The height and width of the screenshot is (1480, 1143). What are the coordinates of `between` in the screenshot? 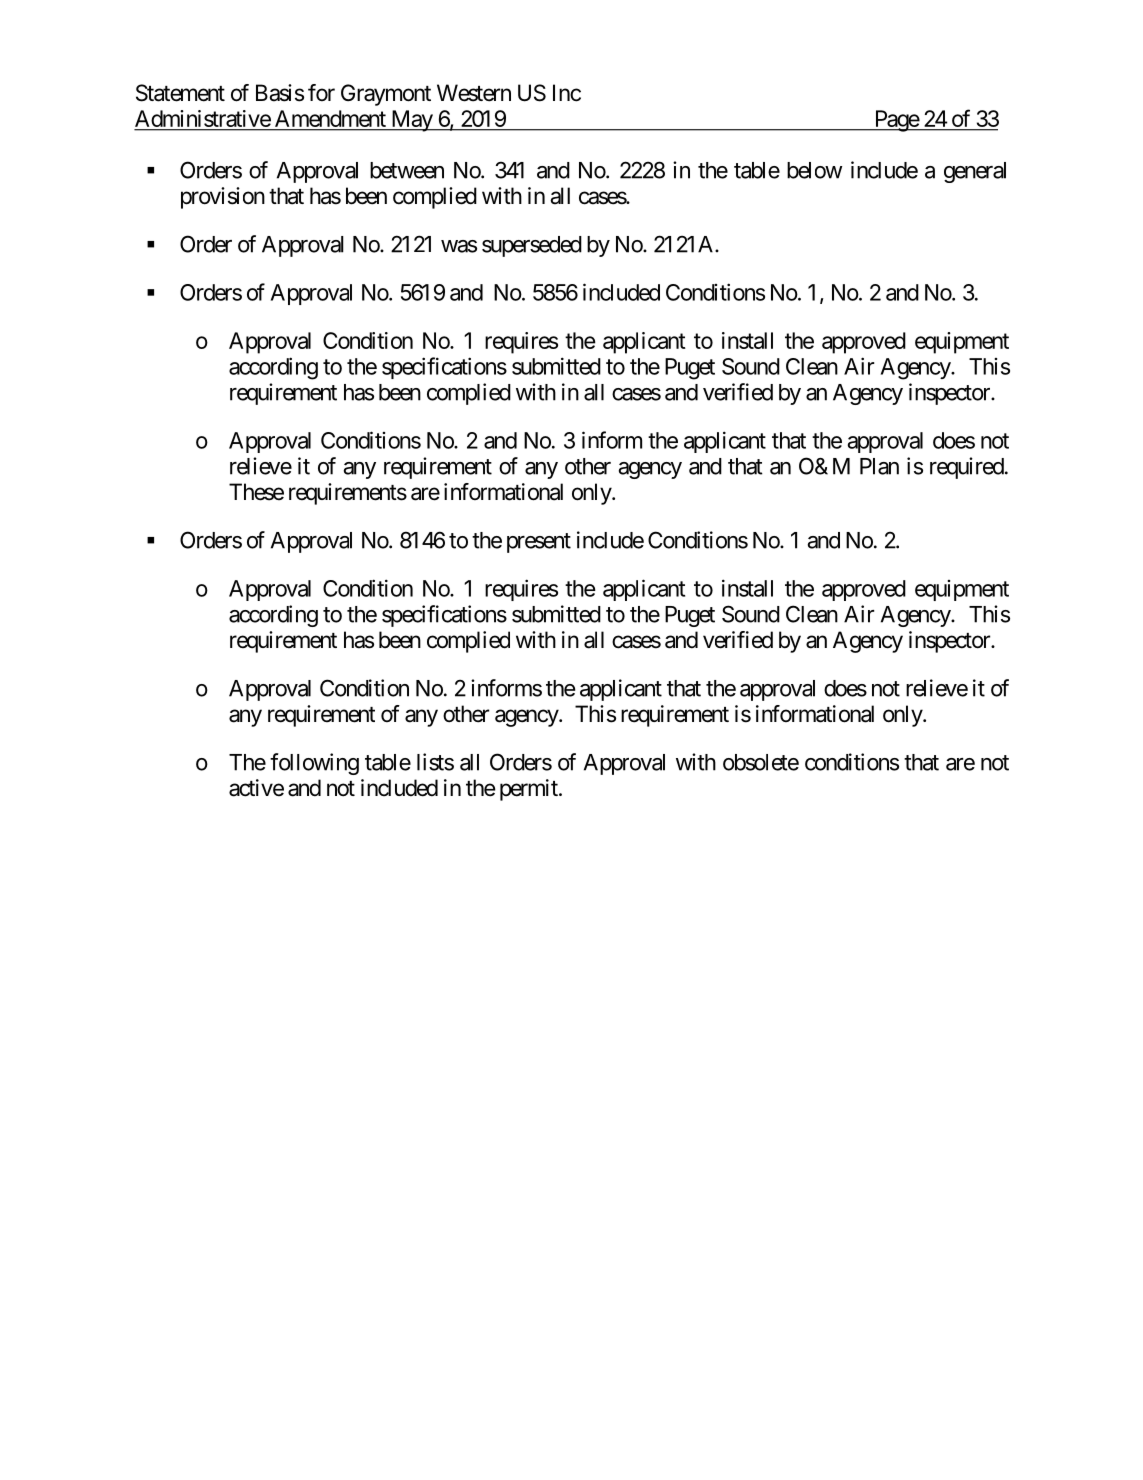 It's located at (407, 170).
